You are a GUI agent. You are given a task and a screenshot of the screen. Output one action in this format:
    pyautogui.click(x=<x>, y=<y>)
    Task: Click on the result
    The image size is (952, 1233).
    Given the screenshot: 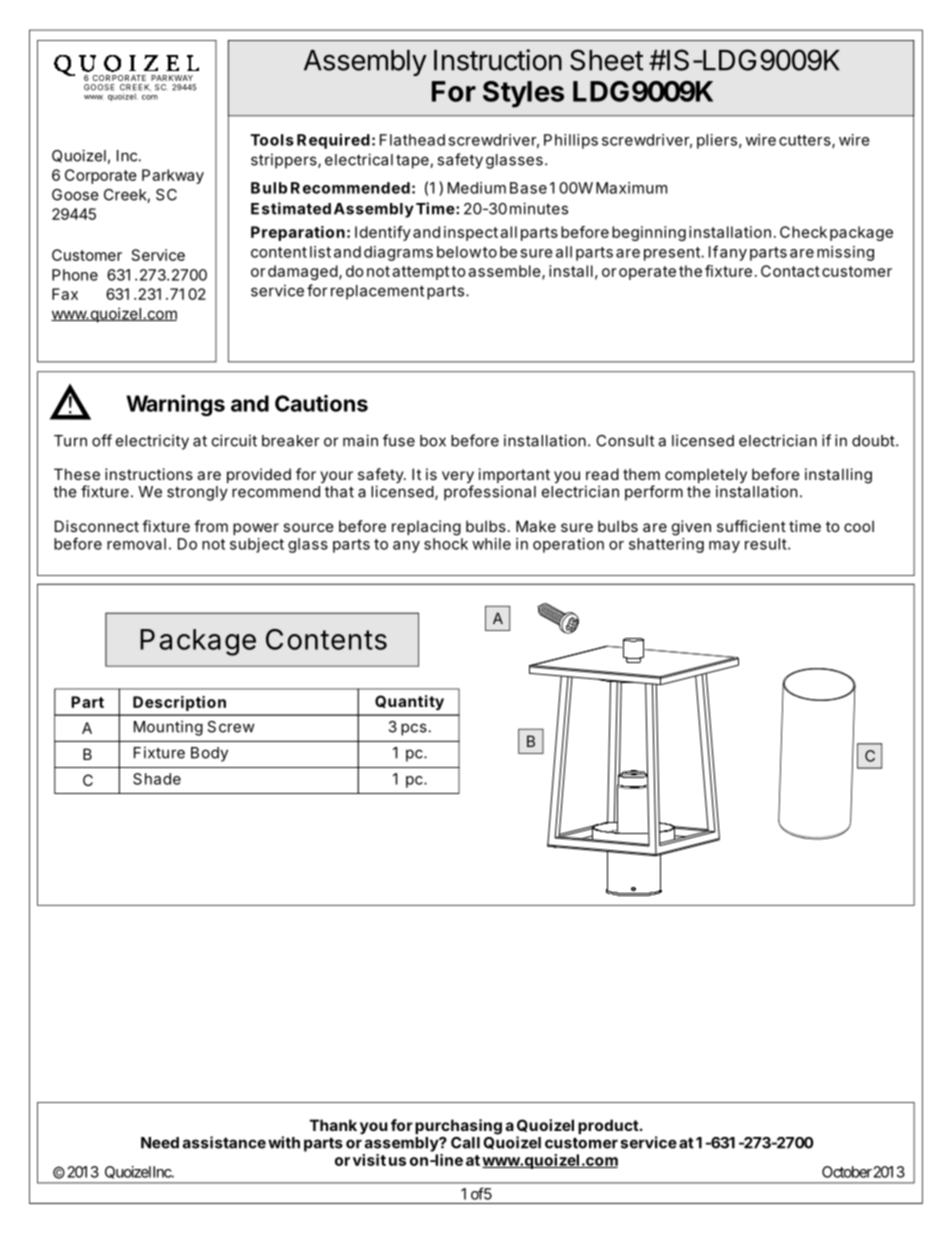 What is the action you would take?
    pyautogui.click(x=766, y=544)
